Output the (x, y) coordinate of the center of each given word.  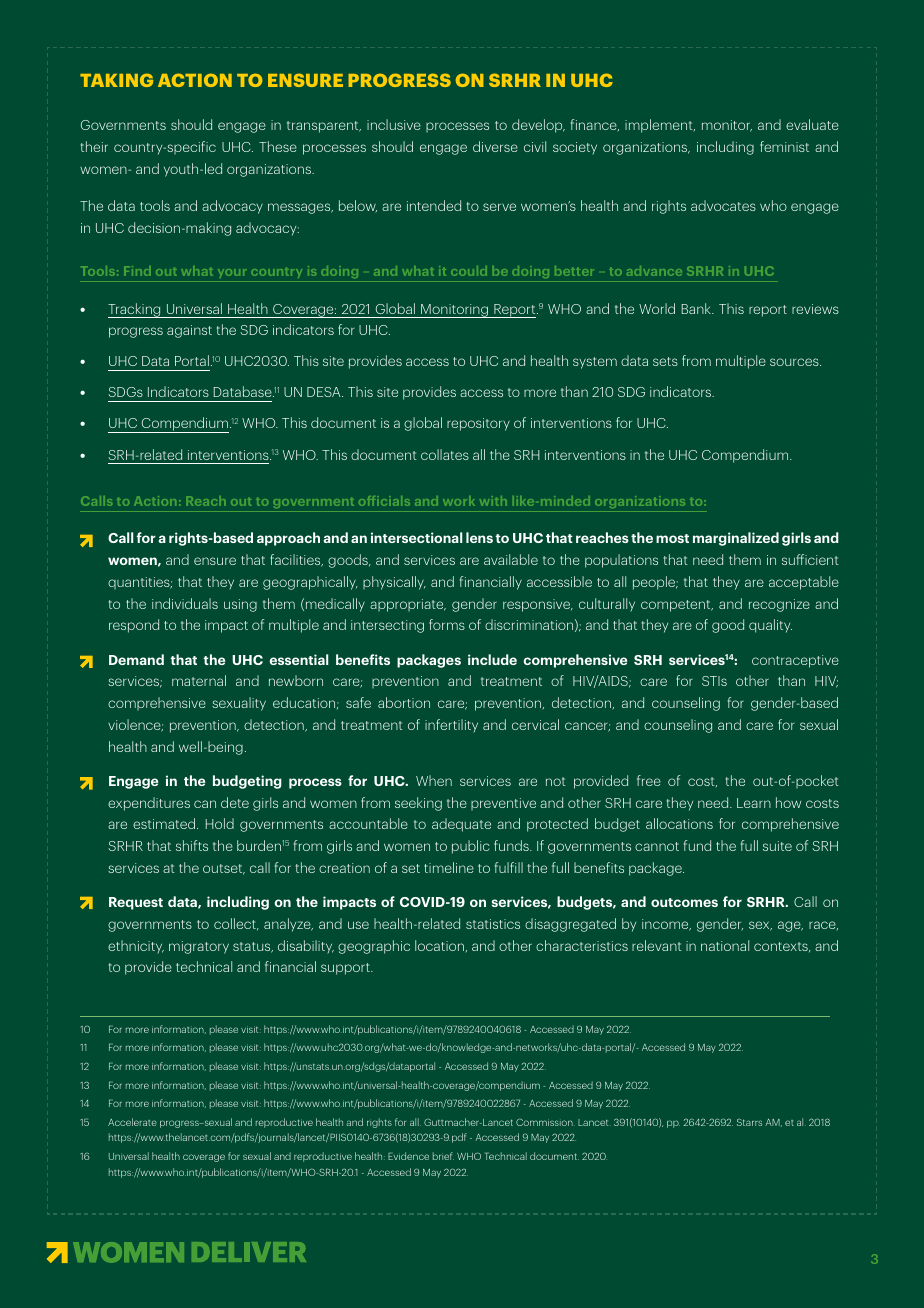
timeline (449, 867)
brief (443, 1156)
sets (665, 361)
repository (478, 424)
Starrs (749, 1122)
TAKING (116, 80)
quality (770, 626)
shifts (192, 845)
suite (777, 846)
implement (660, 126)
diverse (495, 146)
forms (447, 624)
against (189, 331)
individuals (185, 603)
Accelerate (132, 1122)
